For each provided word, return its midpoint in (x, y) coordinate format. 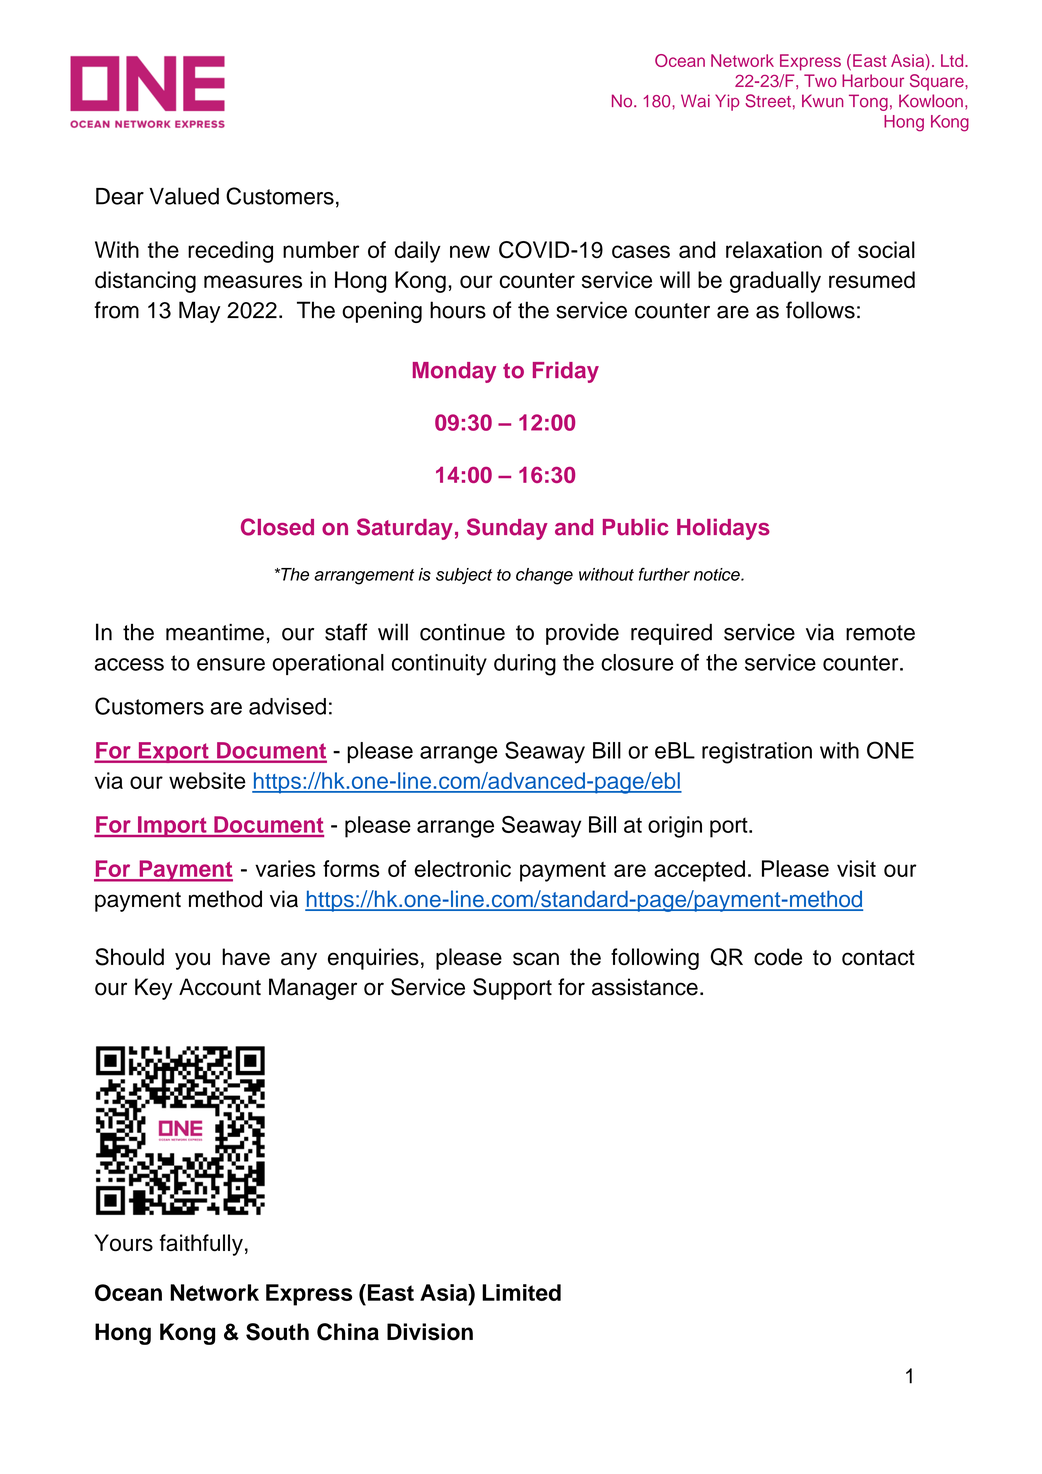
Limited (521, 1292)
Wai (695, 101)
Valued (184, 196)
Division (430, 1332)
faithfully (201, 1245)
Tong (868, 102)
